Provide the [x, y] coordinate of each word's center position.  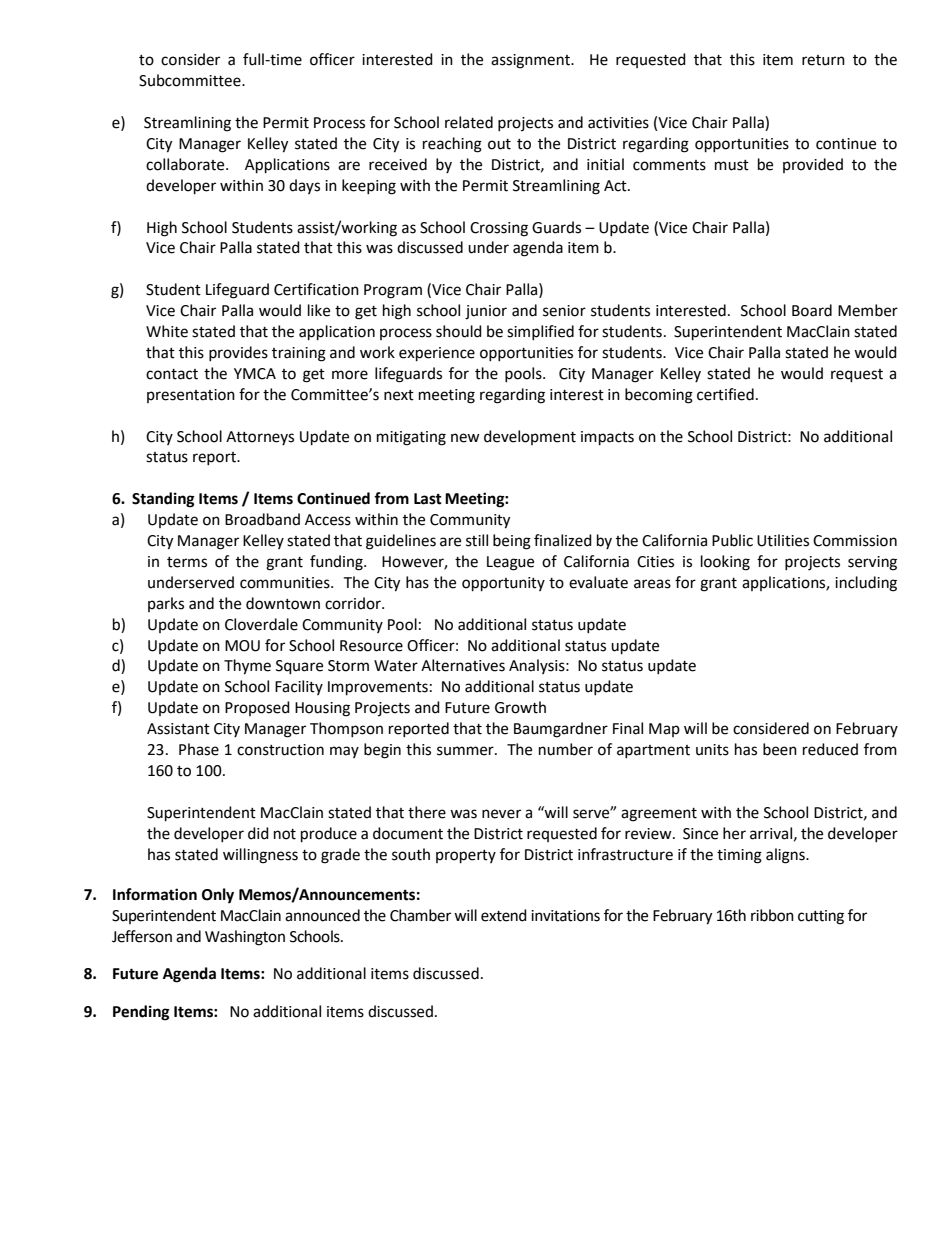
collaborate [186, 164]
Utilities [783, 540]
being [512, 542]
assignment [532, 61]
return [823, 60]
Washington [245, 938]
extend [504, 915]
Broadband [262, 519]
